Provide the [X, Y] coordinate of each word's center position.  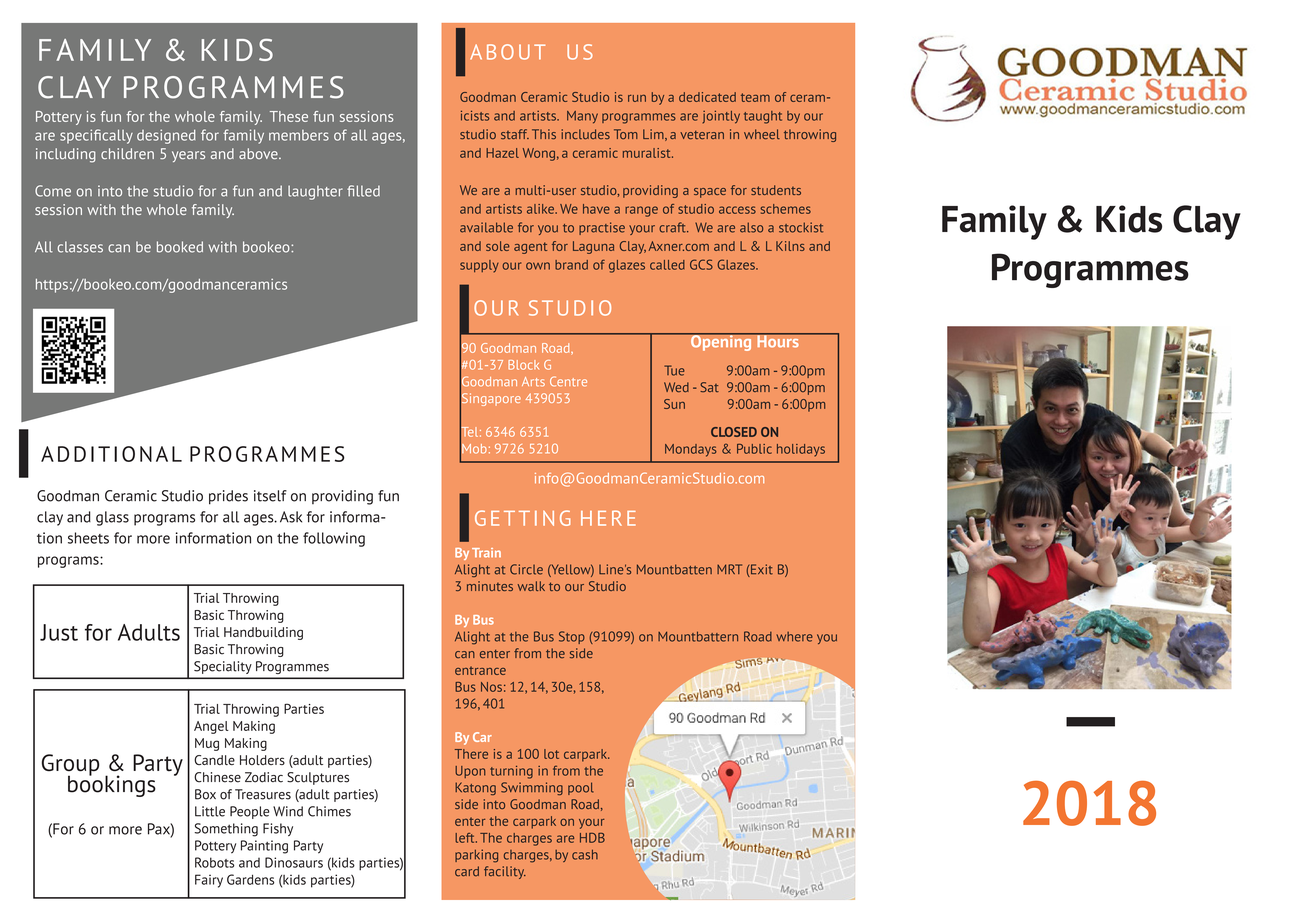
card [467, 871]
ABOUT [507, 52]
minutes [490, 586]
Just [59, 632]
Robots [215, 862]
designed [166, 136]
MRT [729, 569]
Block [523, 365]
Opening [721, 342]
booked [180, 247]
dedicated [707, 97]
